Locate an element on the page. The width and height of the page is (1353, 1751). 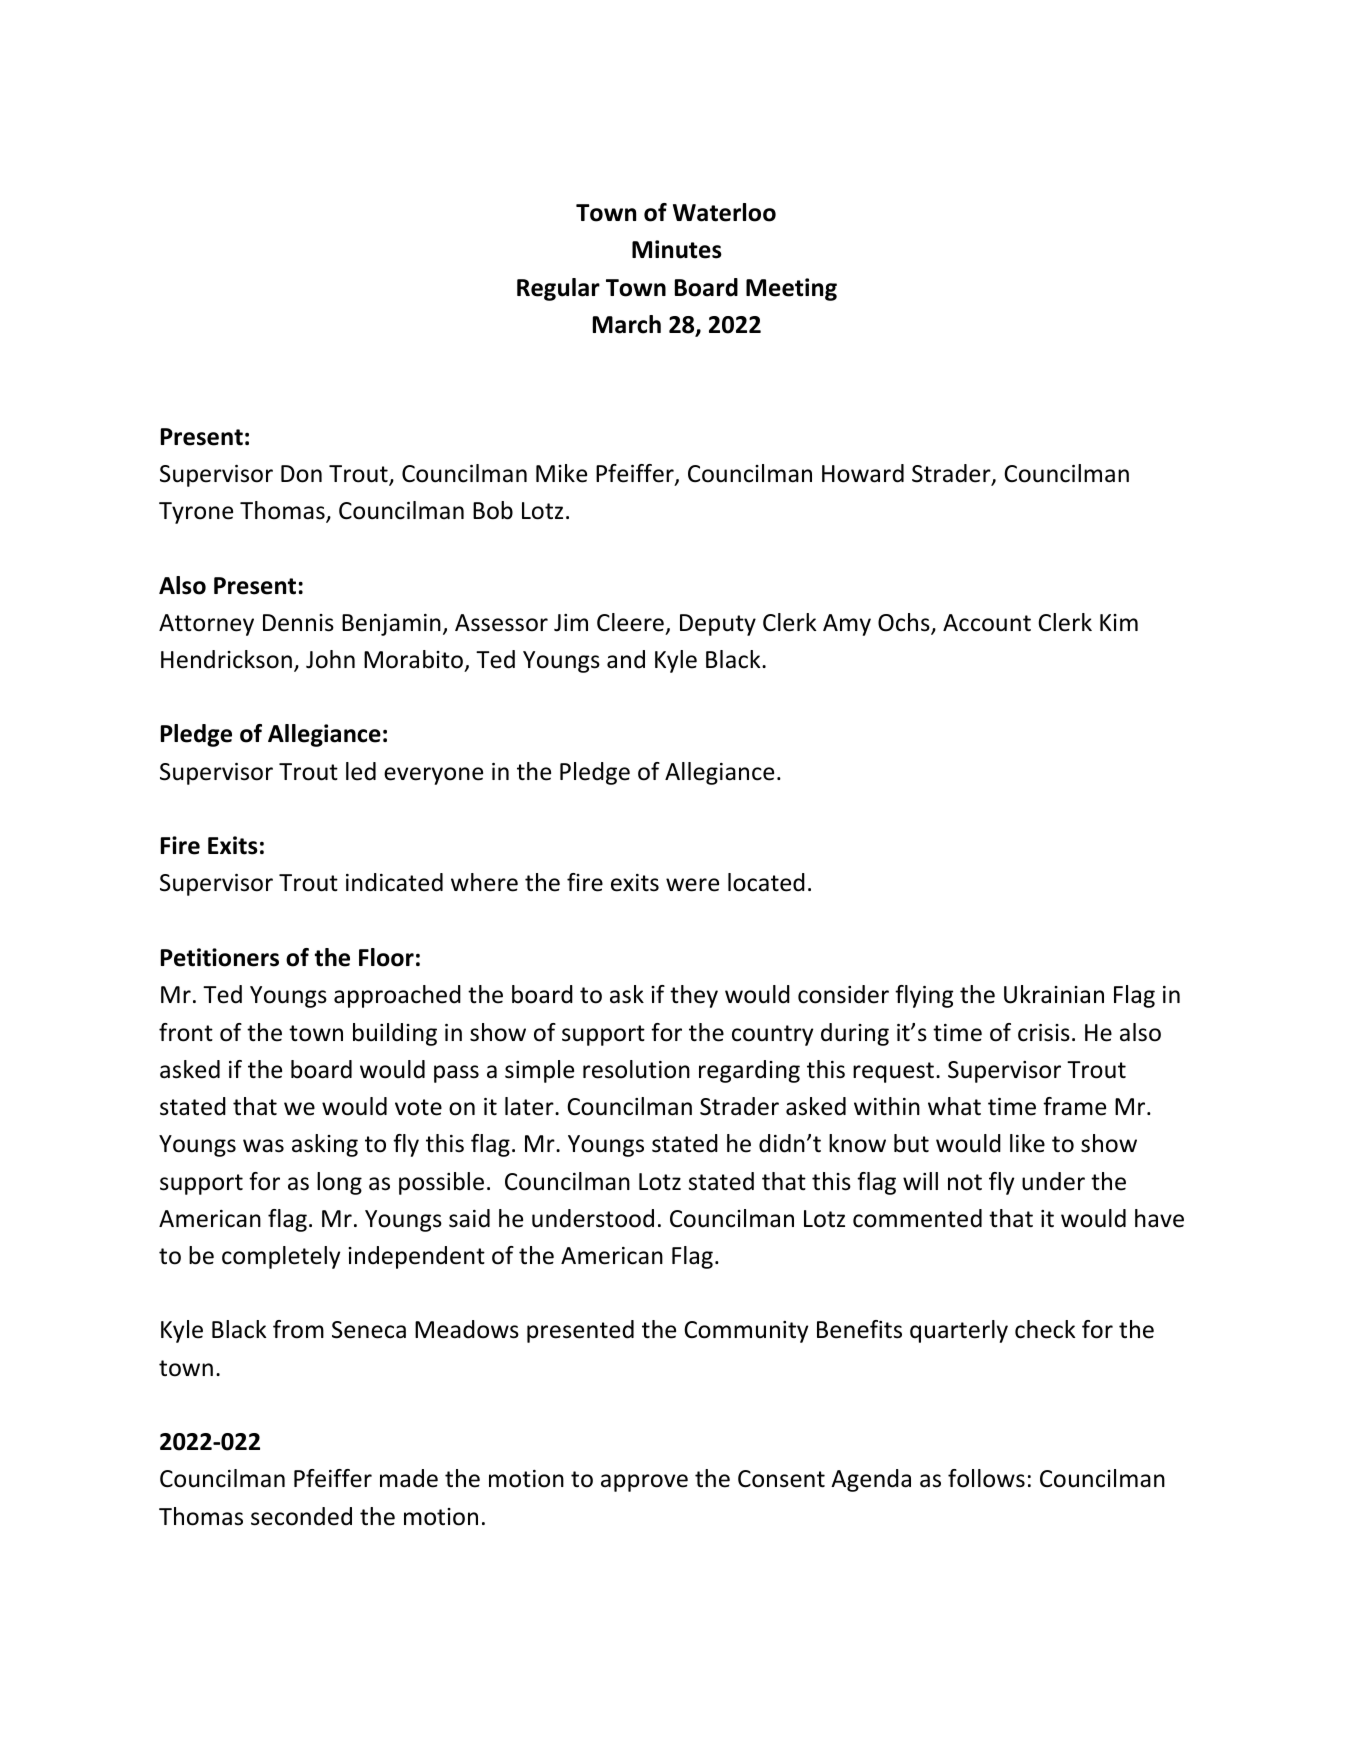
approve is located at coordinates (644, 1483).
